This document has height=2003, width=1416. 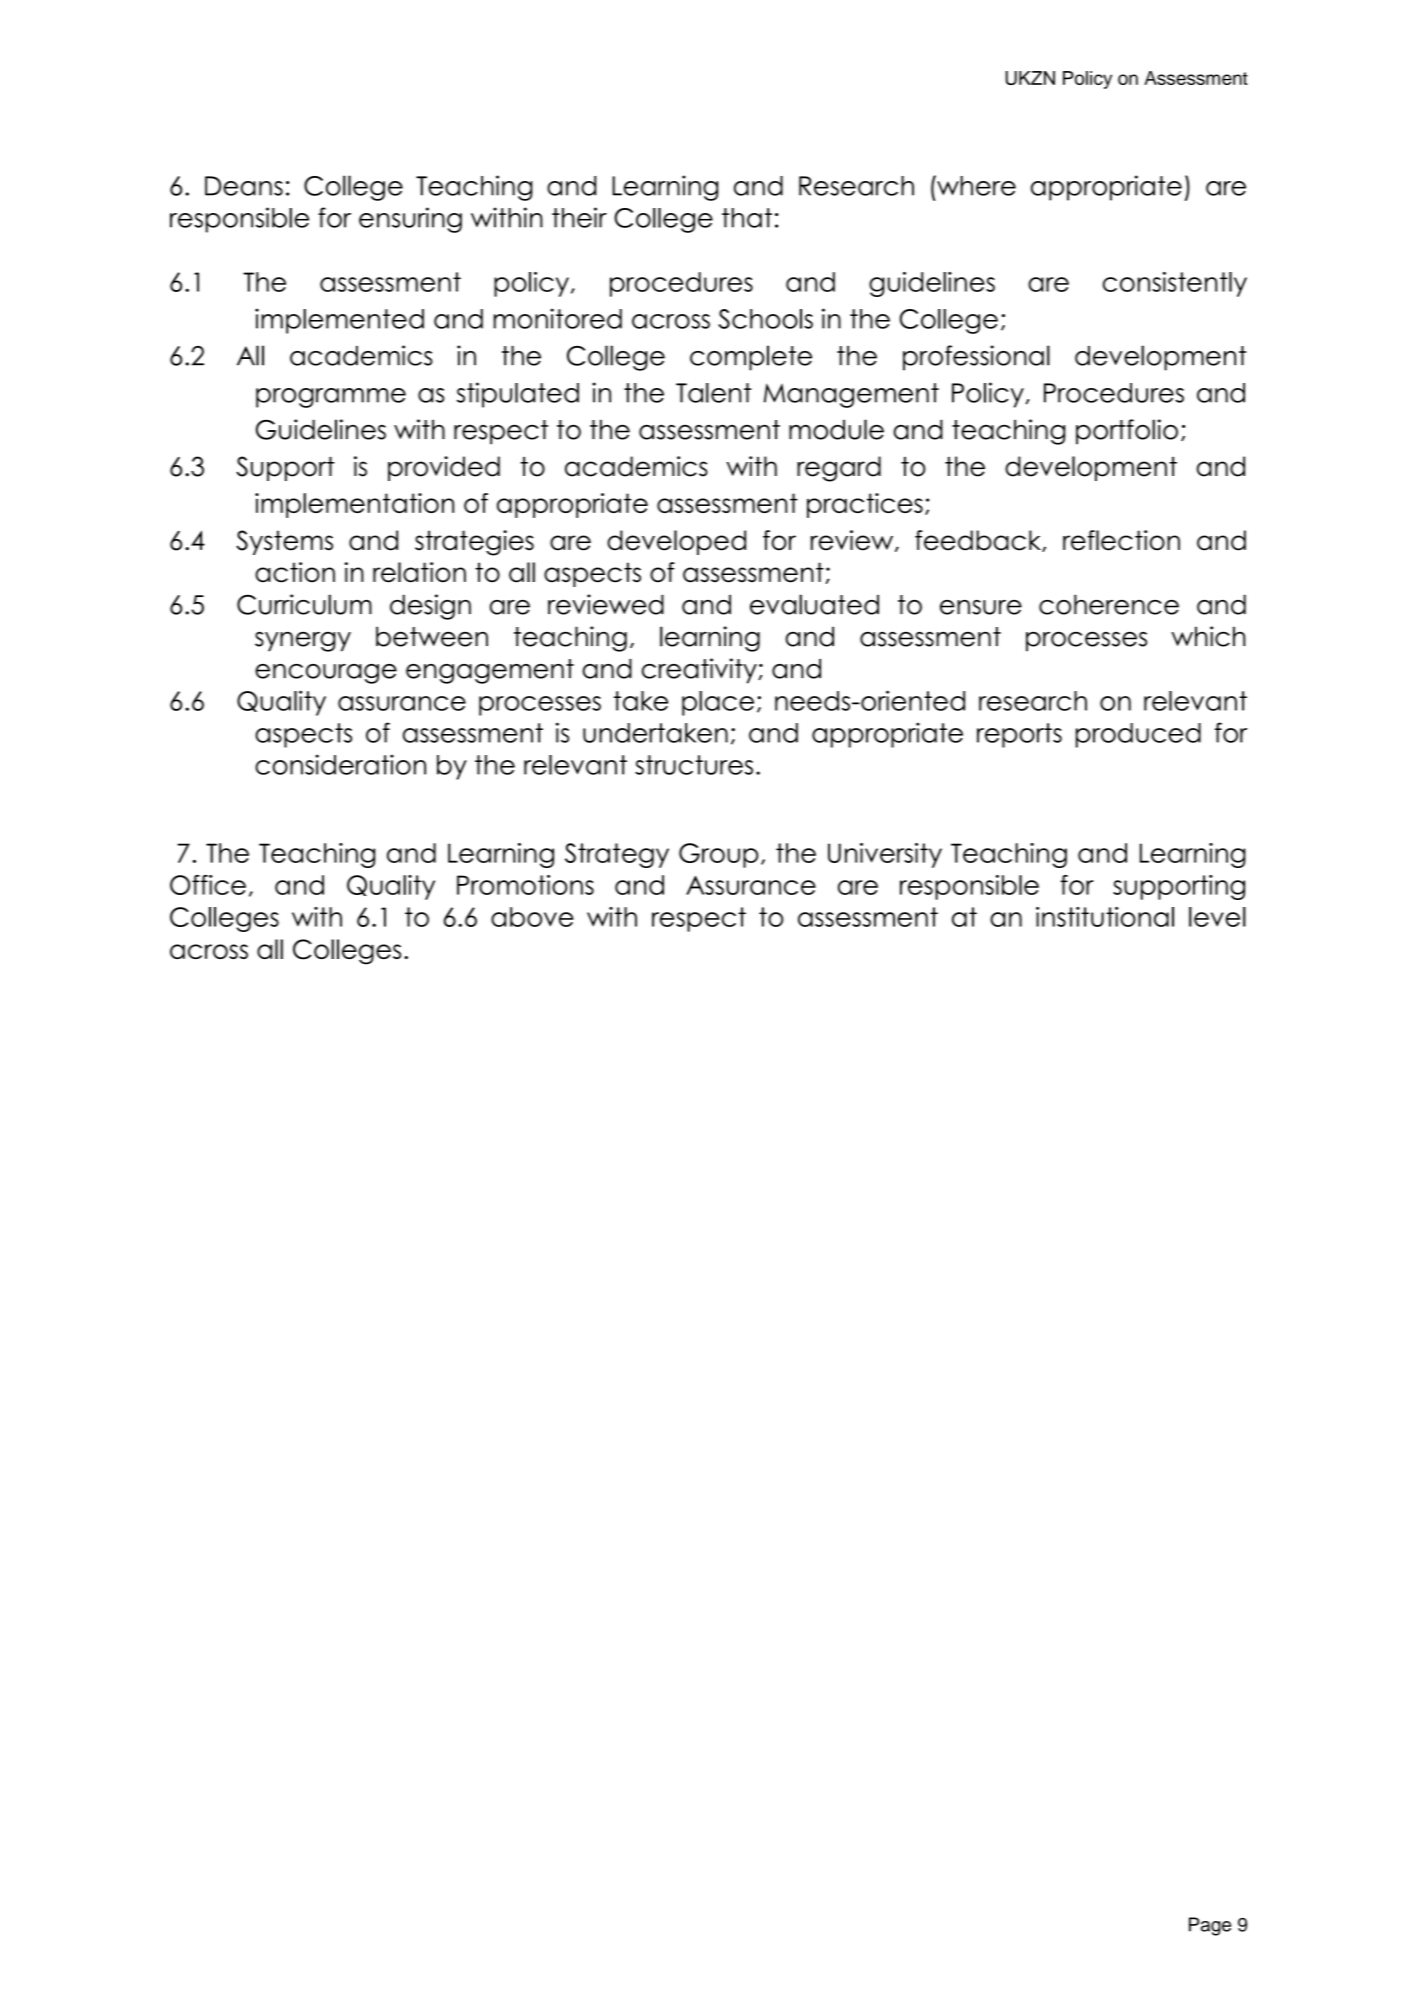 What do you see at coordinates (532, 917) in the document?
I see `above` at bounding box center [532, 917].
